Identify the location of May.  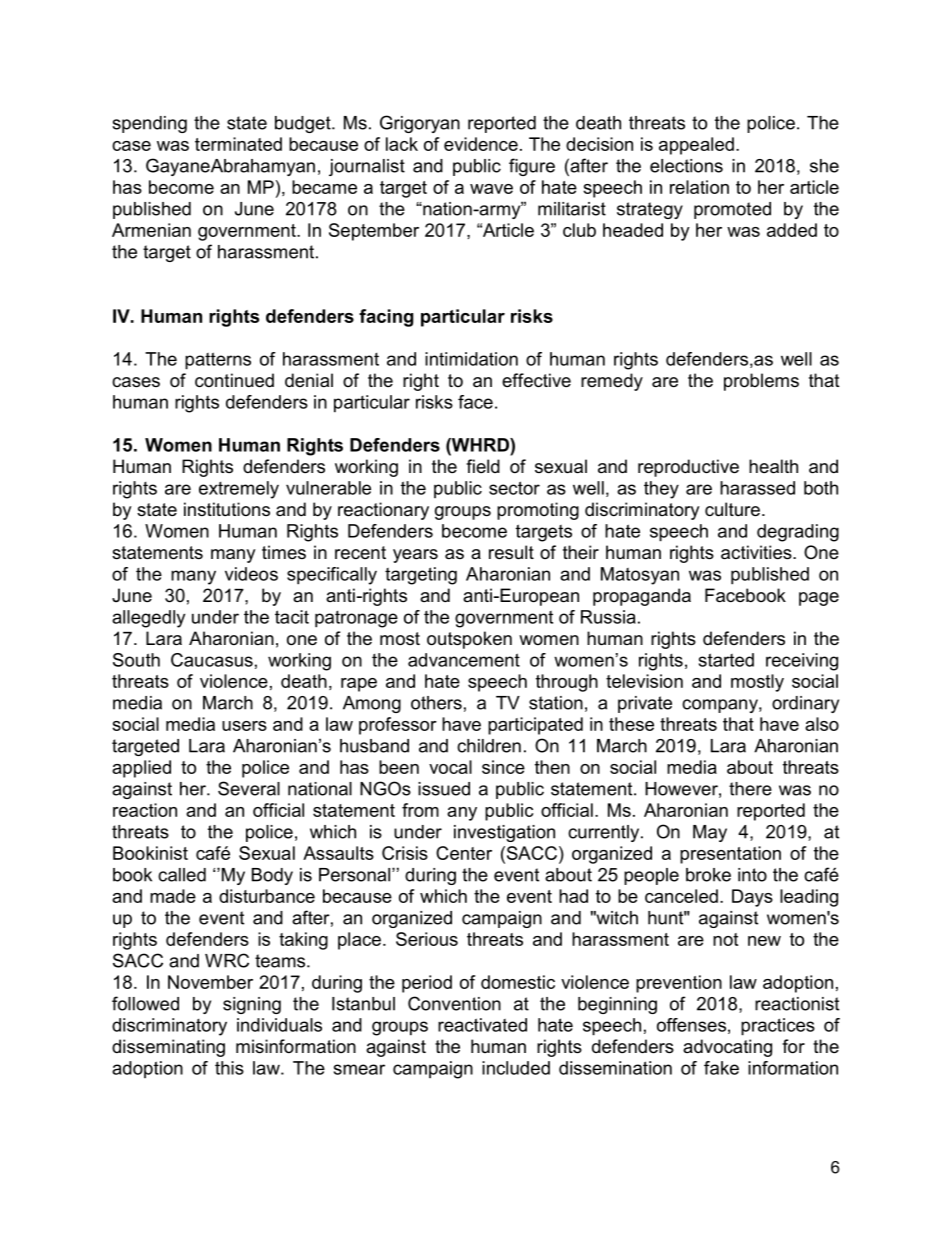
(710, 833).
